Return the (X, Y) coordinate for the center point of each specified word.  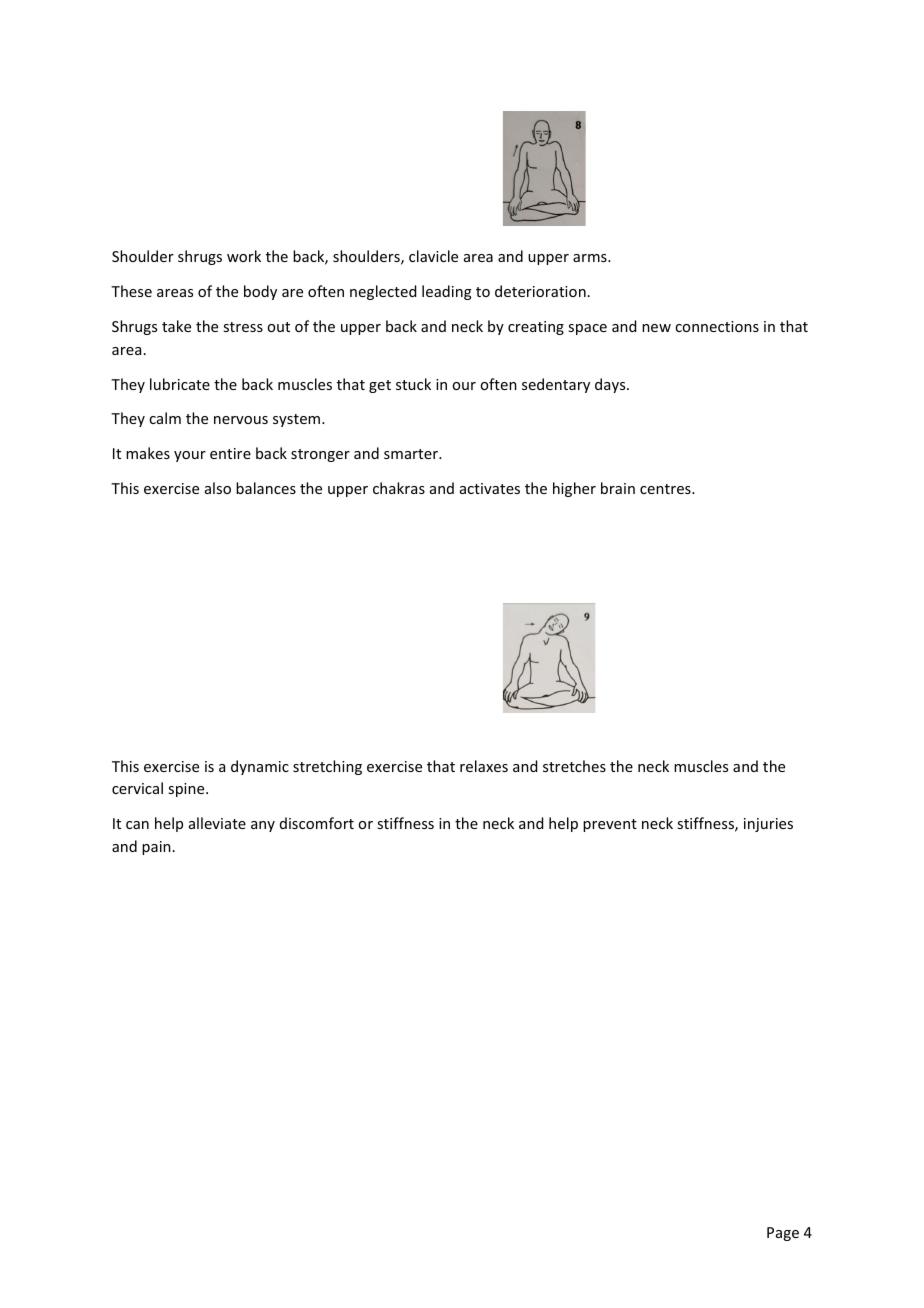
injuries (768, 825)
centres (666, 489)
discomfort (317, 823)
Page (783, 1234)
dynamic (260, 767)
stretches (574, 766)
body (260, 292)
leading (447, 292)
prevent (610, 825)
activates (490, 488)
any (263, 826)
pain (156, 848)
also (218, 488)
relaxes (484, 766)
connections (717, 326)
